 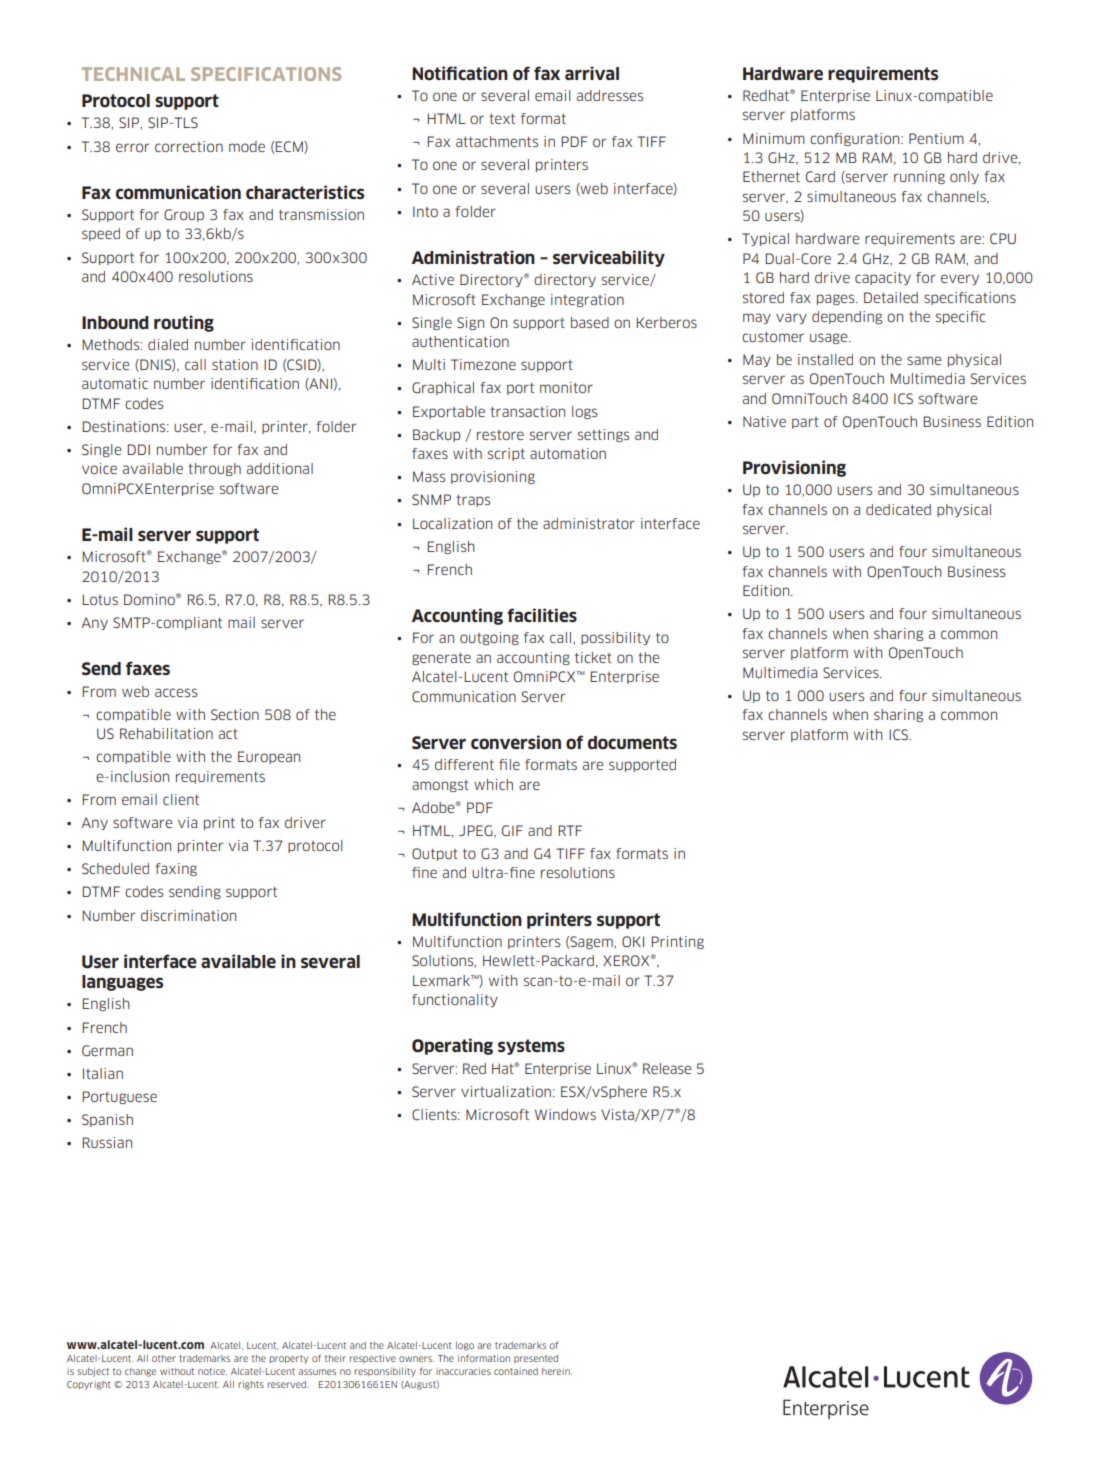 I want to click on Release, so click(x=667, y=1068).
